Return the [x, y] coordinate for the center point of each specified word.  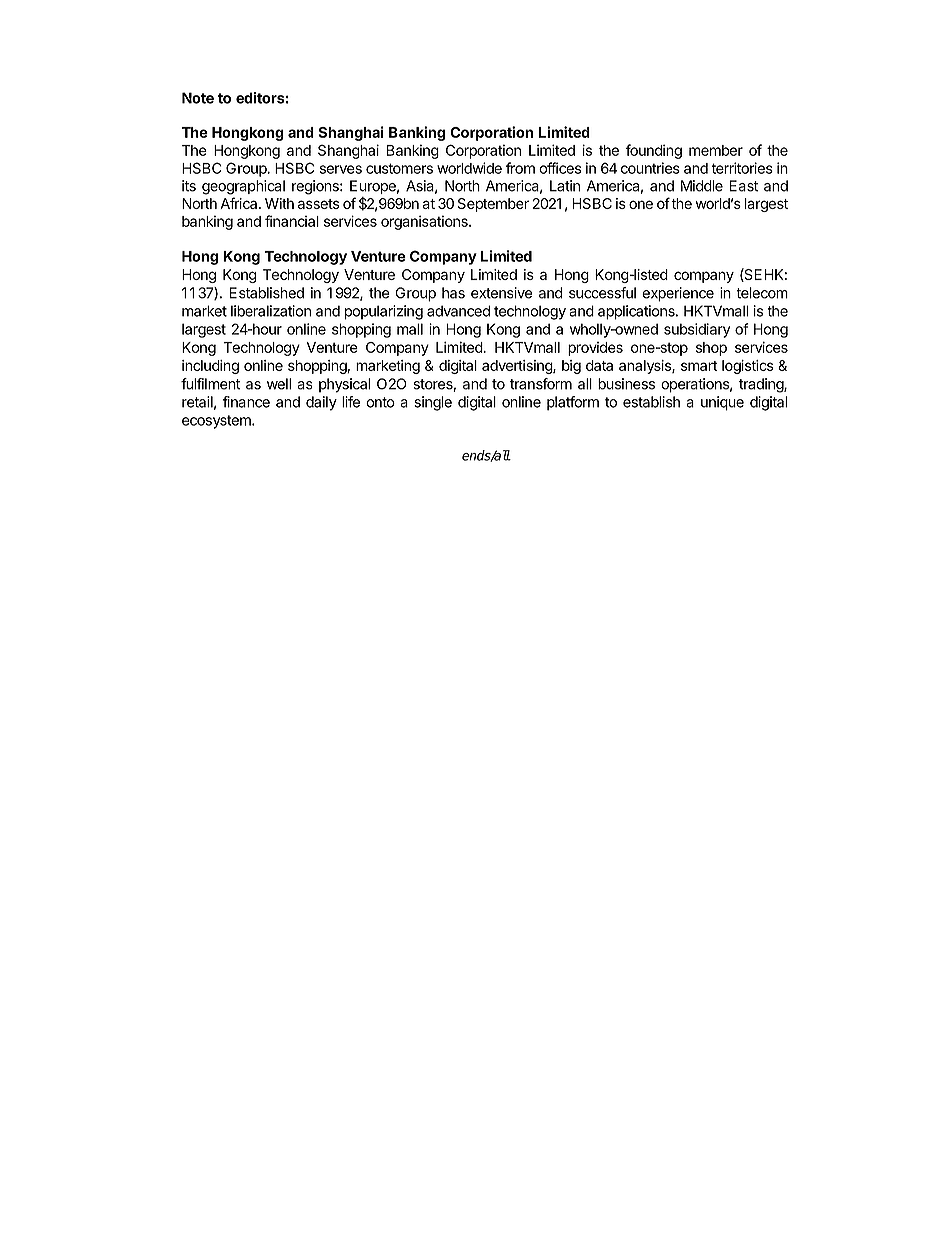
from [520, 168]
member [716, 150]
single [433, 403]
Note [198, 98]
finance [246, 402]
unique [722, 403]
